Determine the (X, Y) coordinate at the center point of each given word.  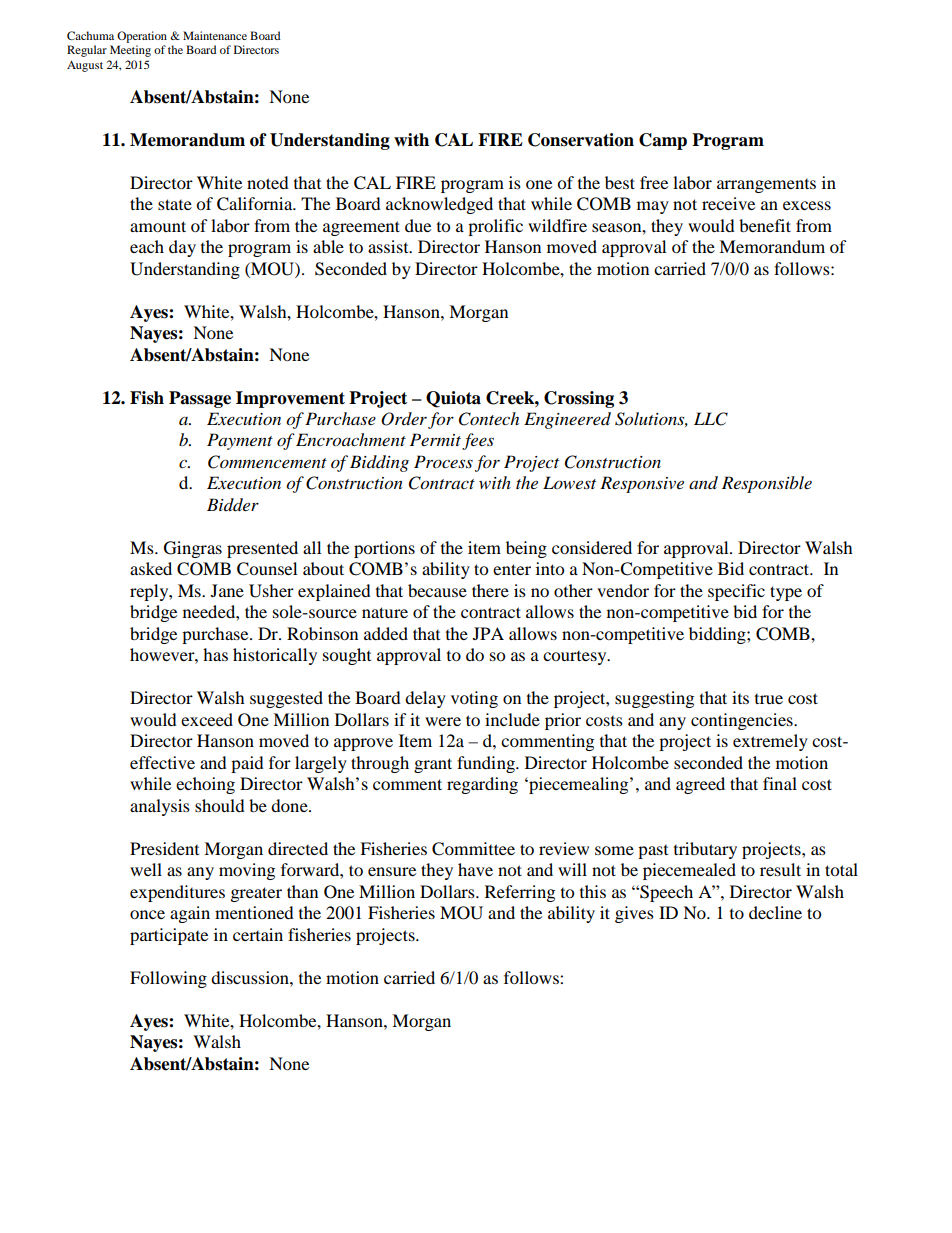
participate (169, 936)
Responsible (767, 484)
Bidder (233, 505)
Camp (663, 141)
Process (443, 461)
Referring (520, 893)
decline (775, 912)
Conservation (581, 140)
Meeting (130, 51)
